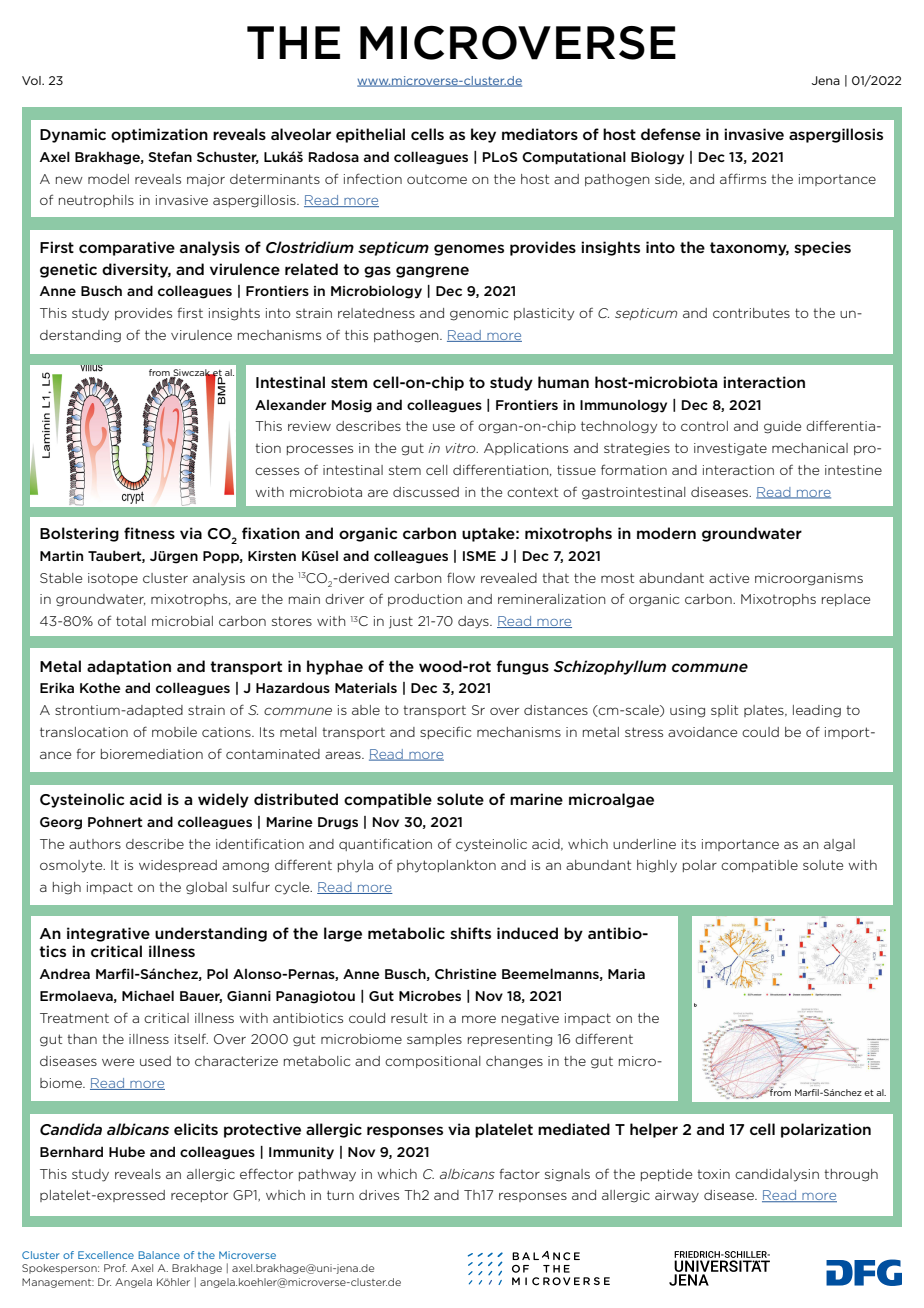  I want to click on Prof, so click(115, 1268).
